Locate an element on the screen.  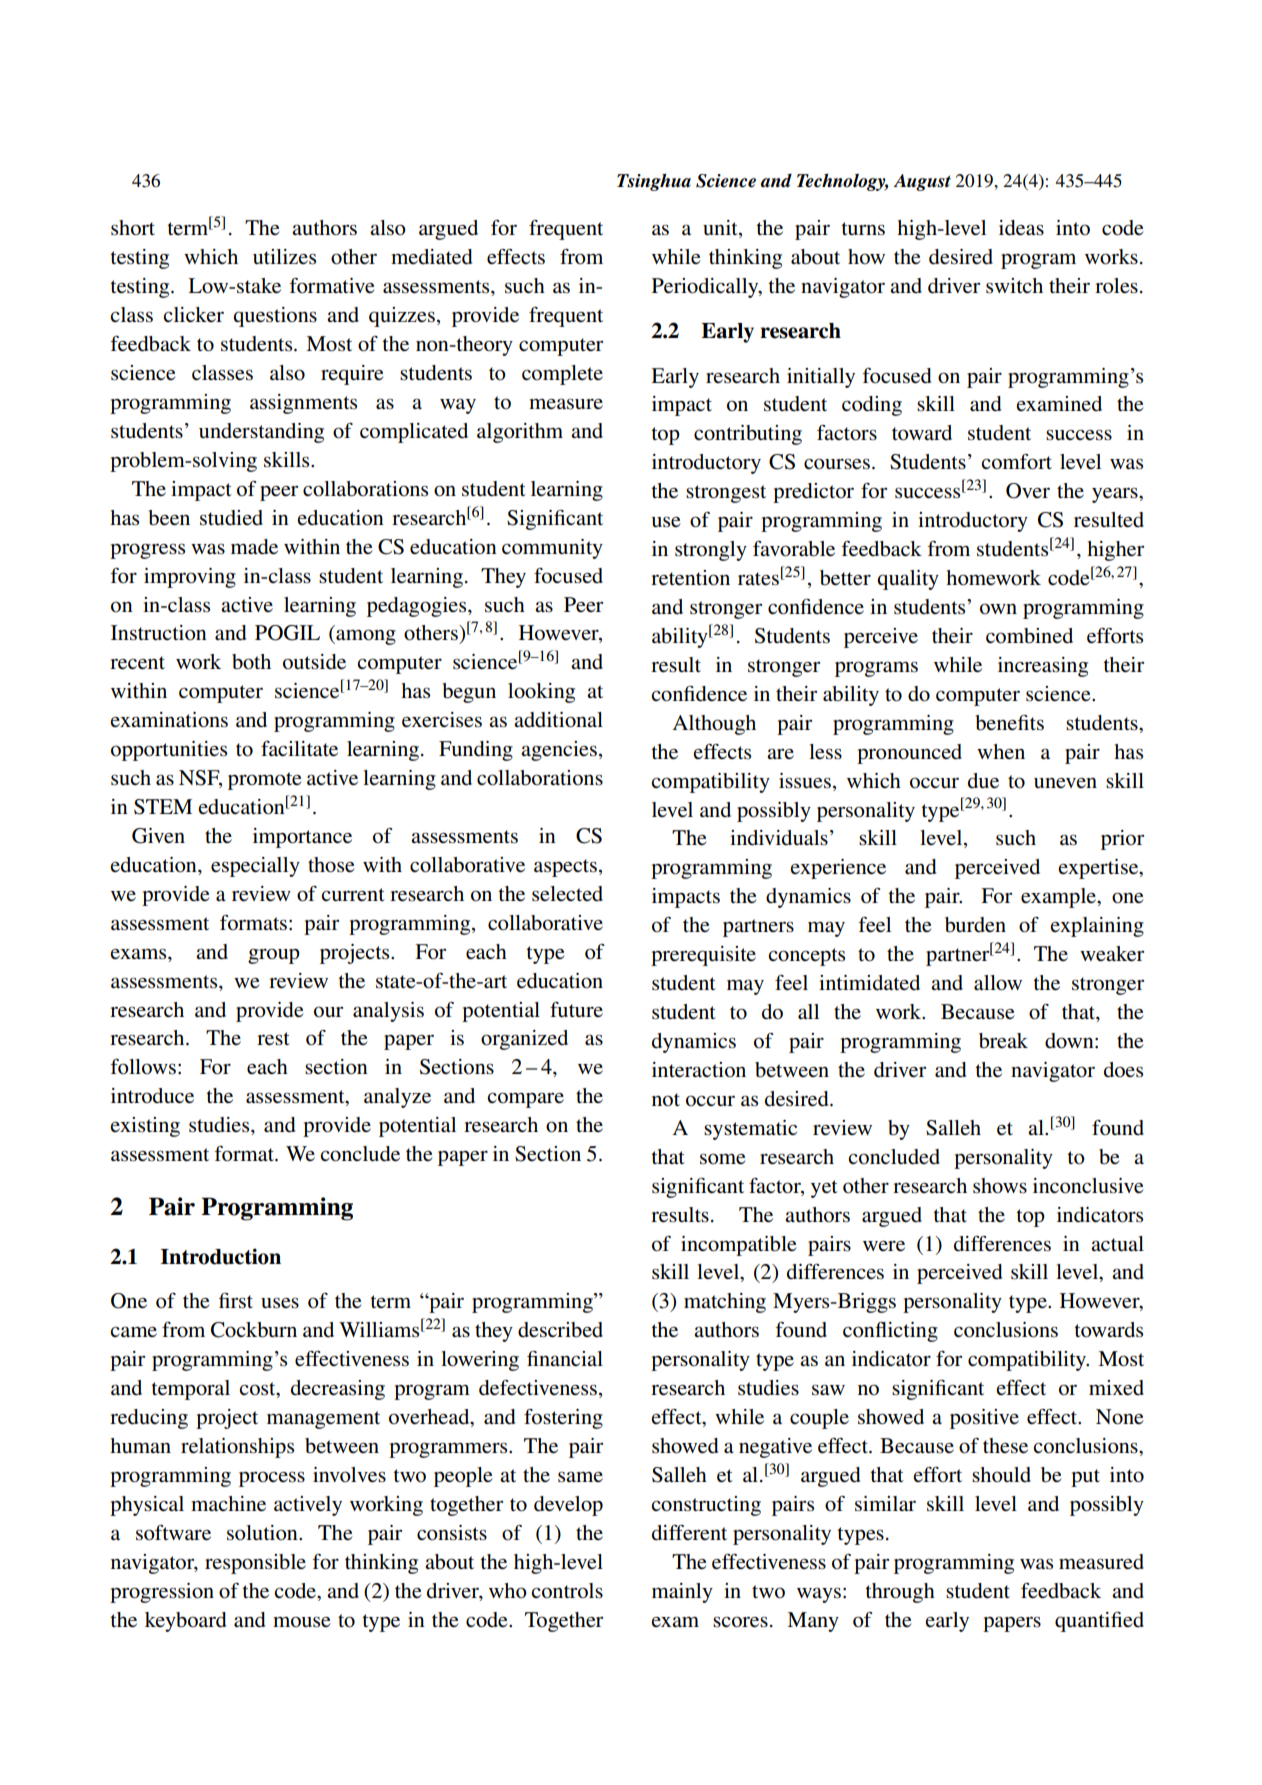
responsible is located at coordinates (255, 1564).
